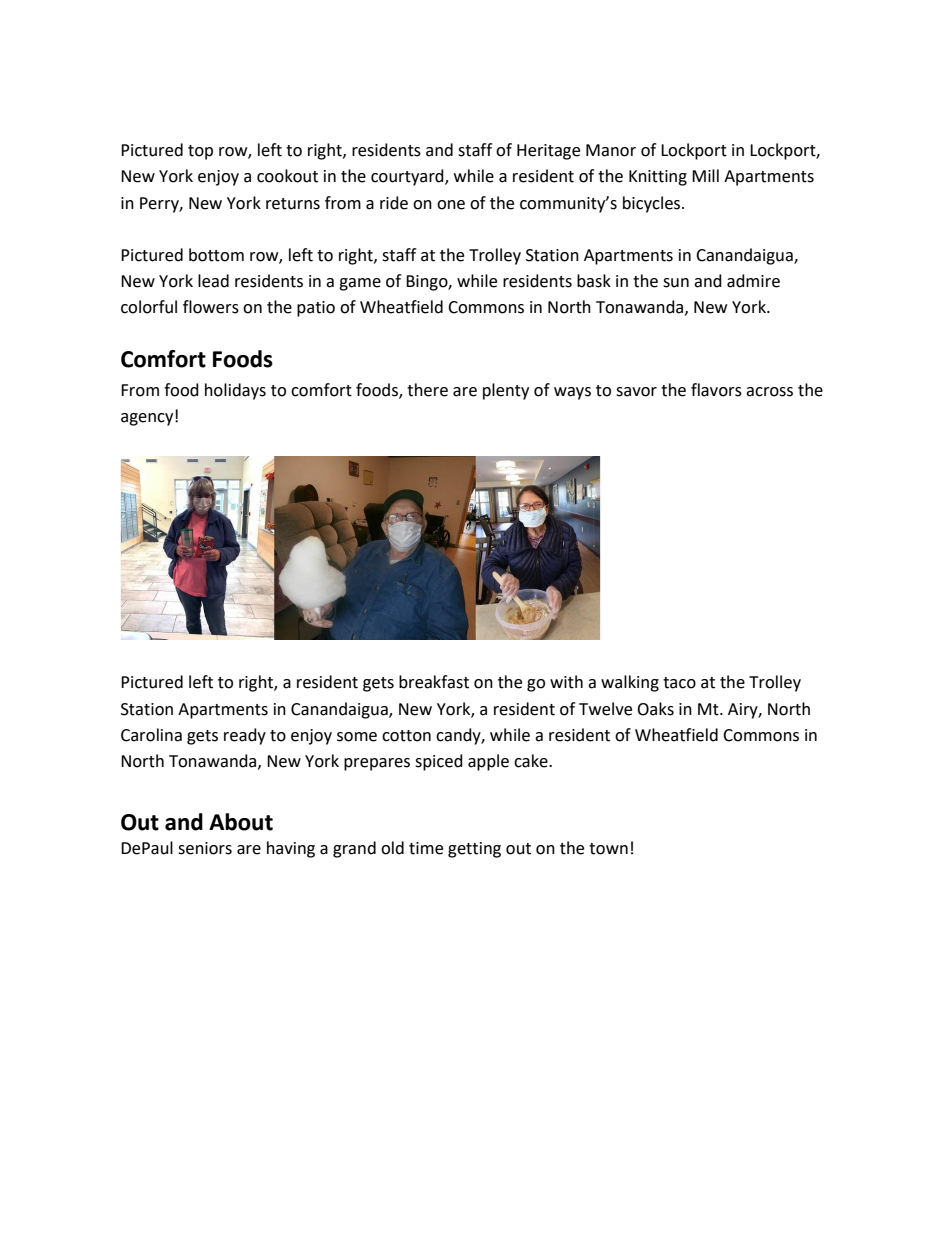 The width and height of the screenshot is (952, 1233). I want to click on getting, so click(474, 850).
